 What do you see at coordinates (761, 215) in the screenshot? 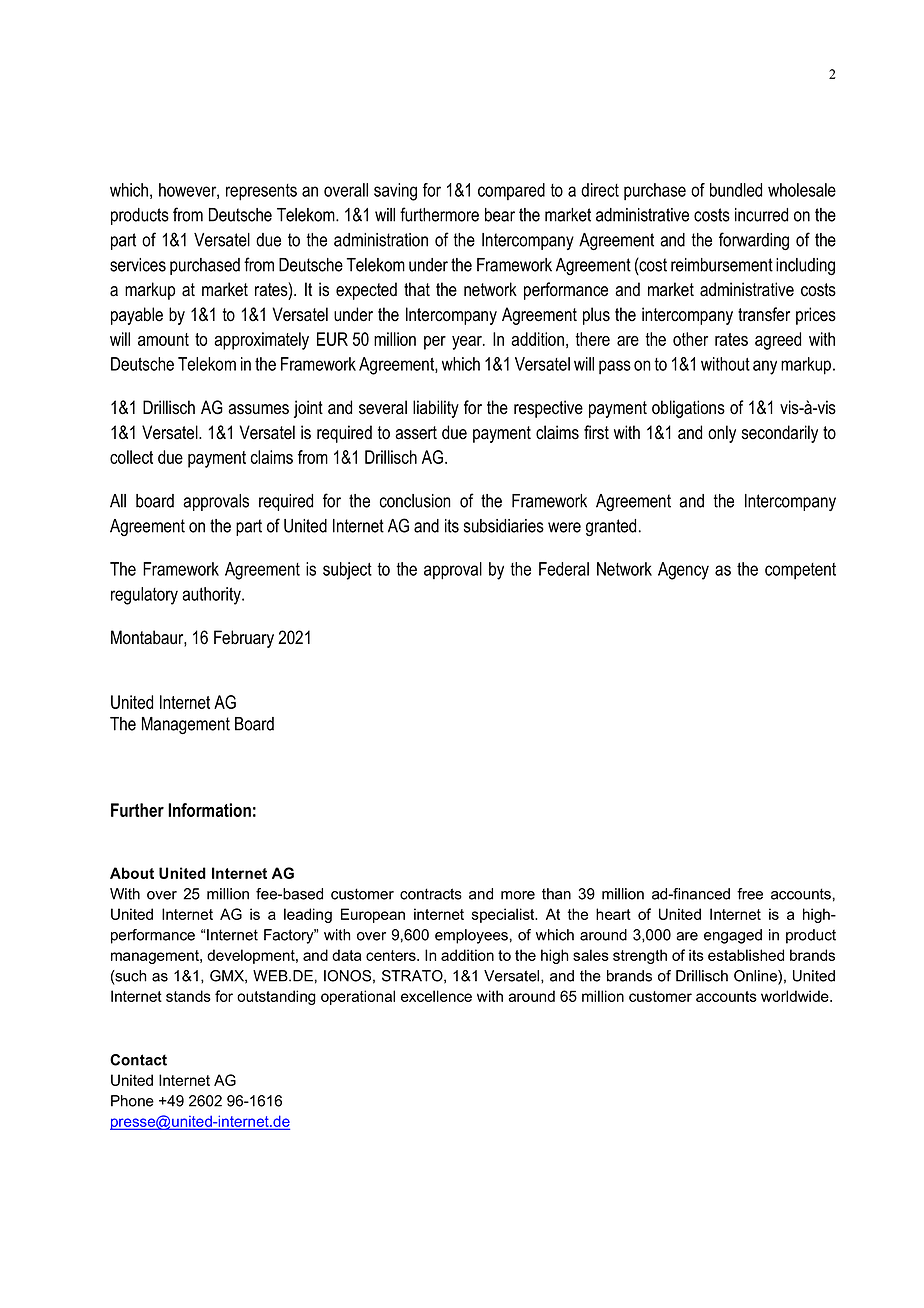
I see `incurred` at bounding box center [761, 215].
